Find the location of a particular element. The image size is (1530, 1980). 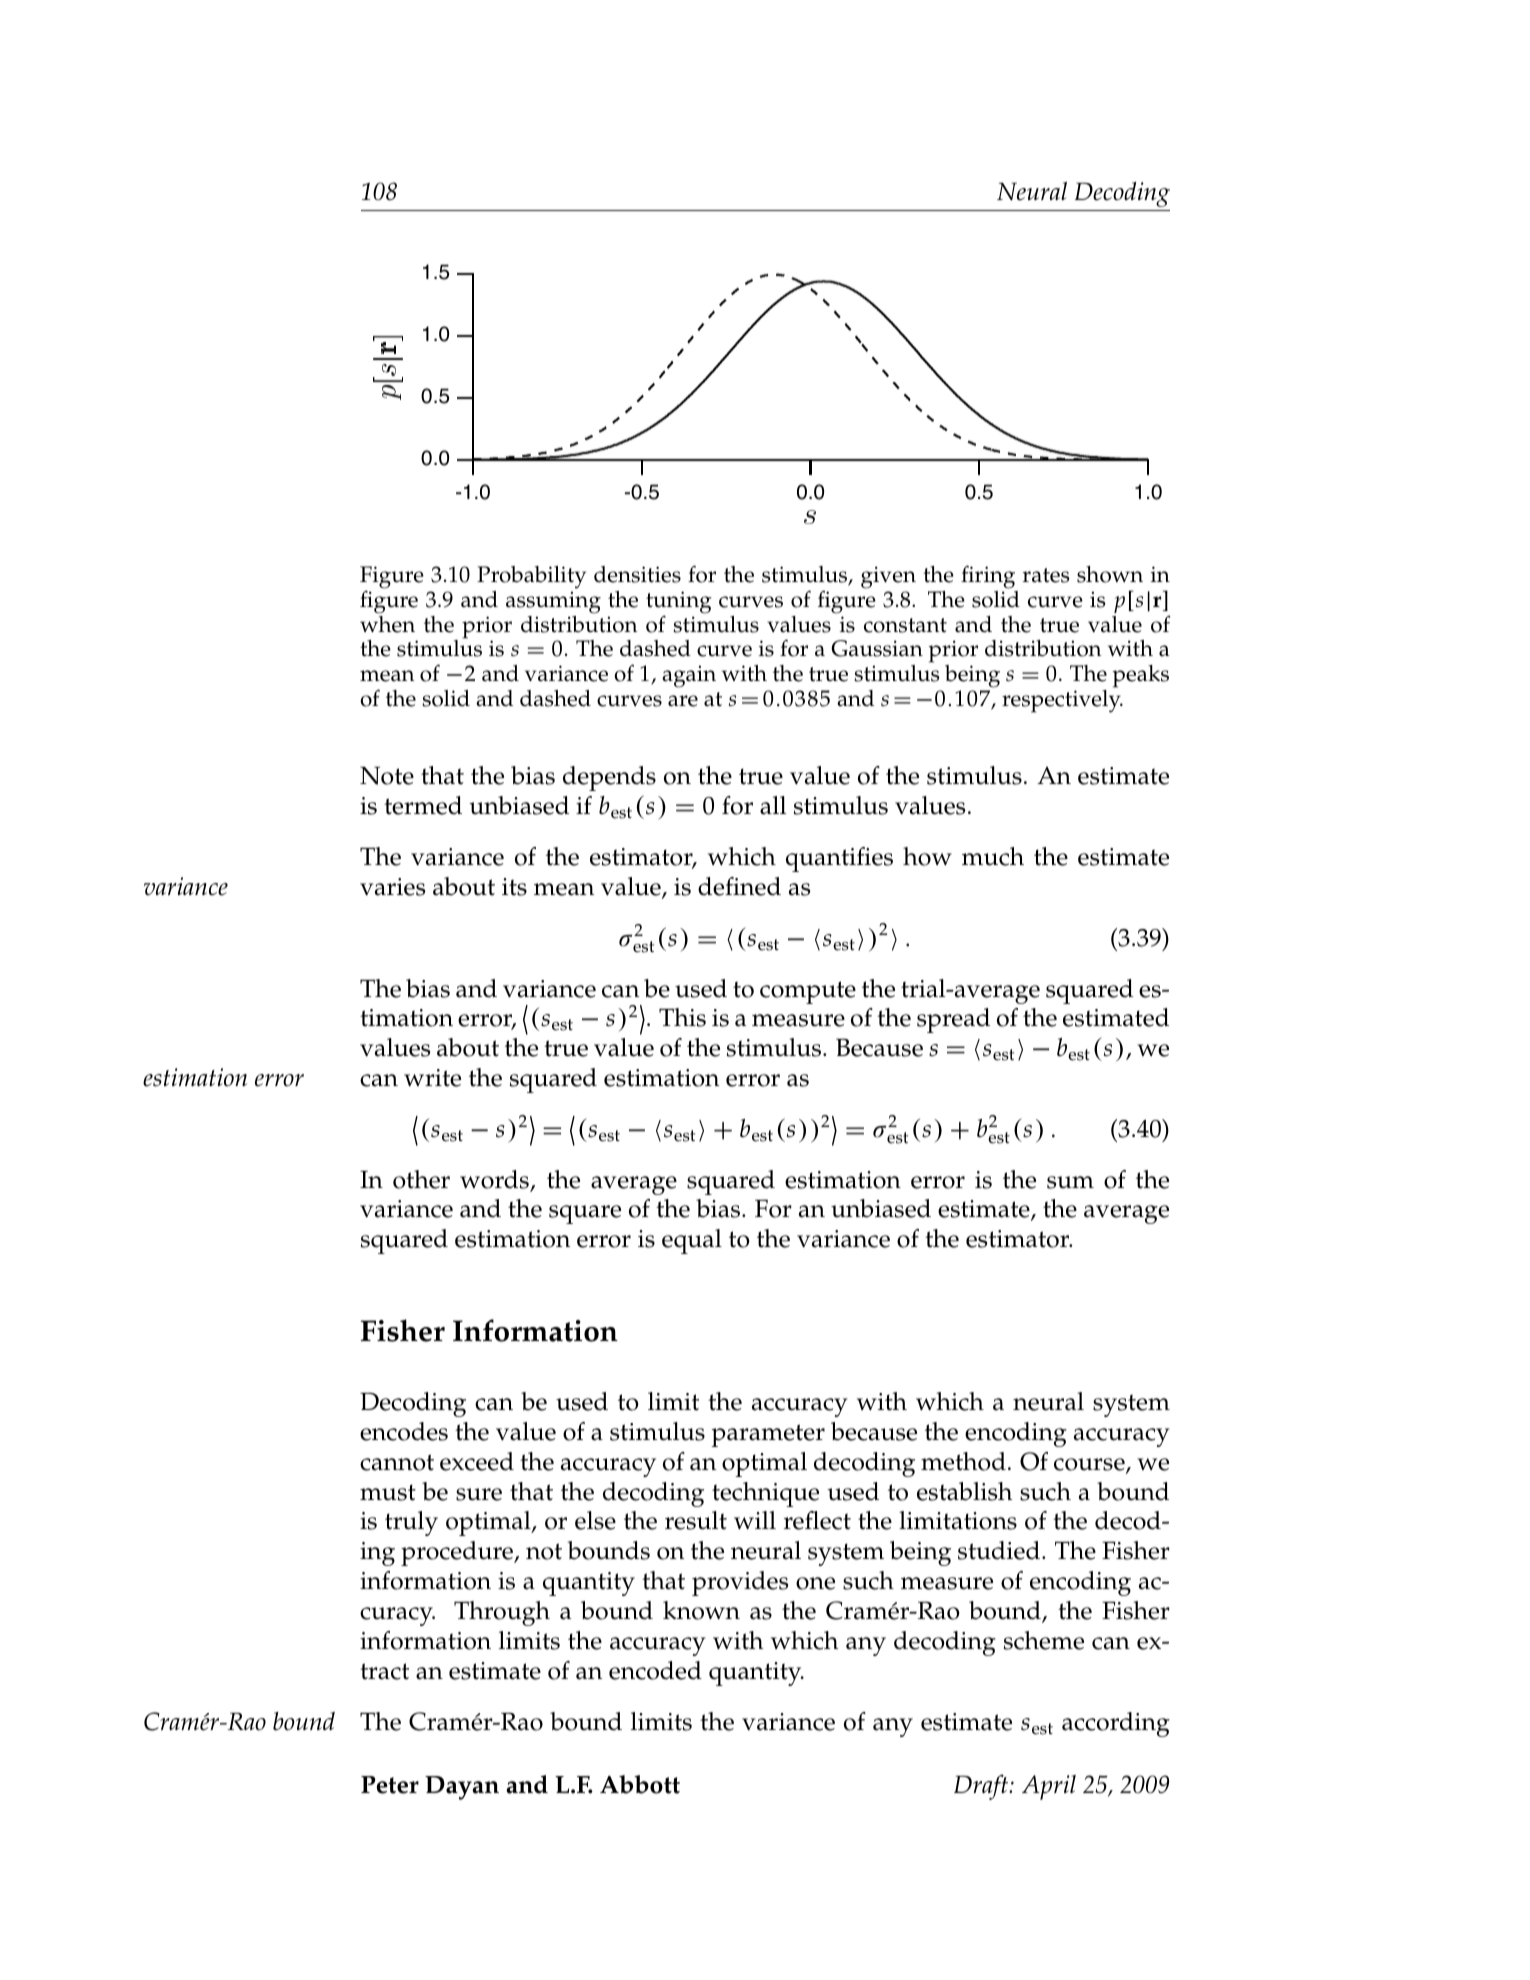

varies is located at coordinates (392, 887).
